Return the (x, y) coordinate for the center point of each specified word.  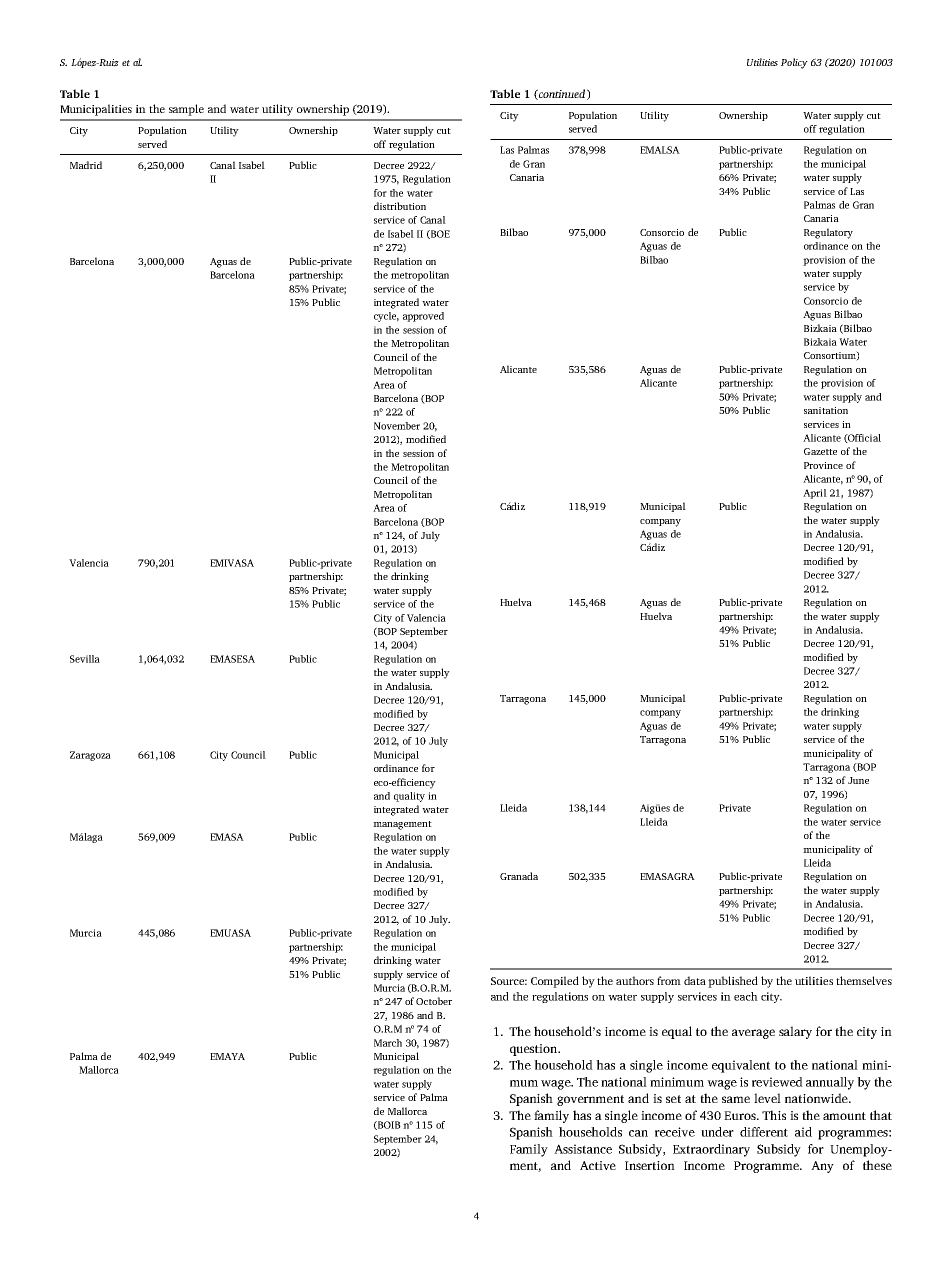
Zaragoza (90, 756)
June (858, 780)
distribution (400, 206)
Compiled (555, 982)
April (815, 494)
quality (409, 797)
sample (186, 110)
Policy (794, 63)
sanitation (826, 410)
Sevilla (85, 659)
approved (423, 317)
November (397, 426)
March (388, 1043)
